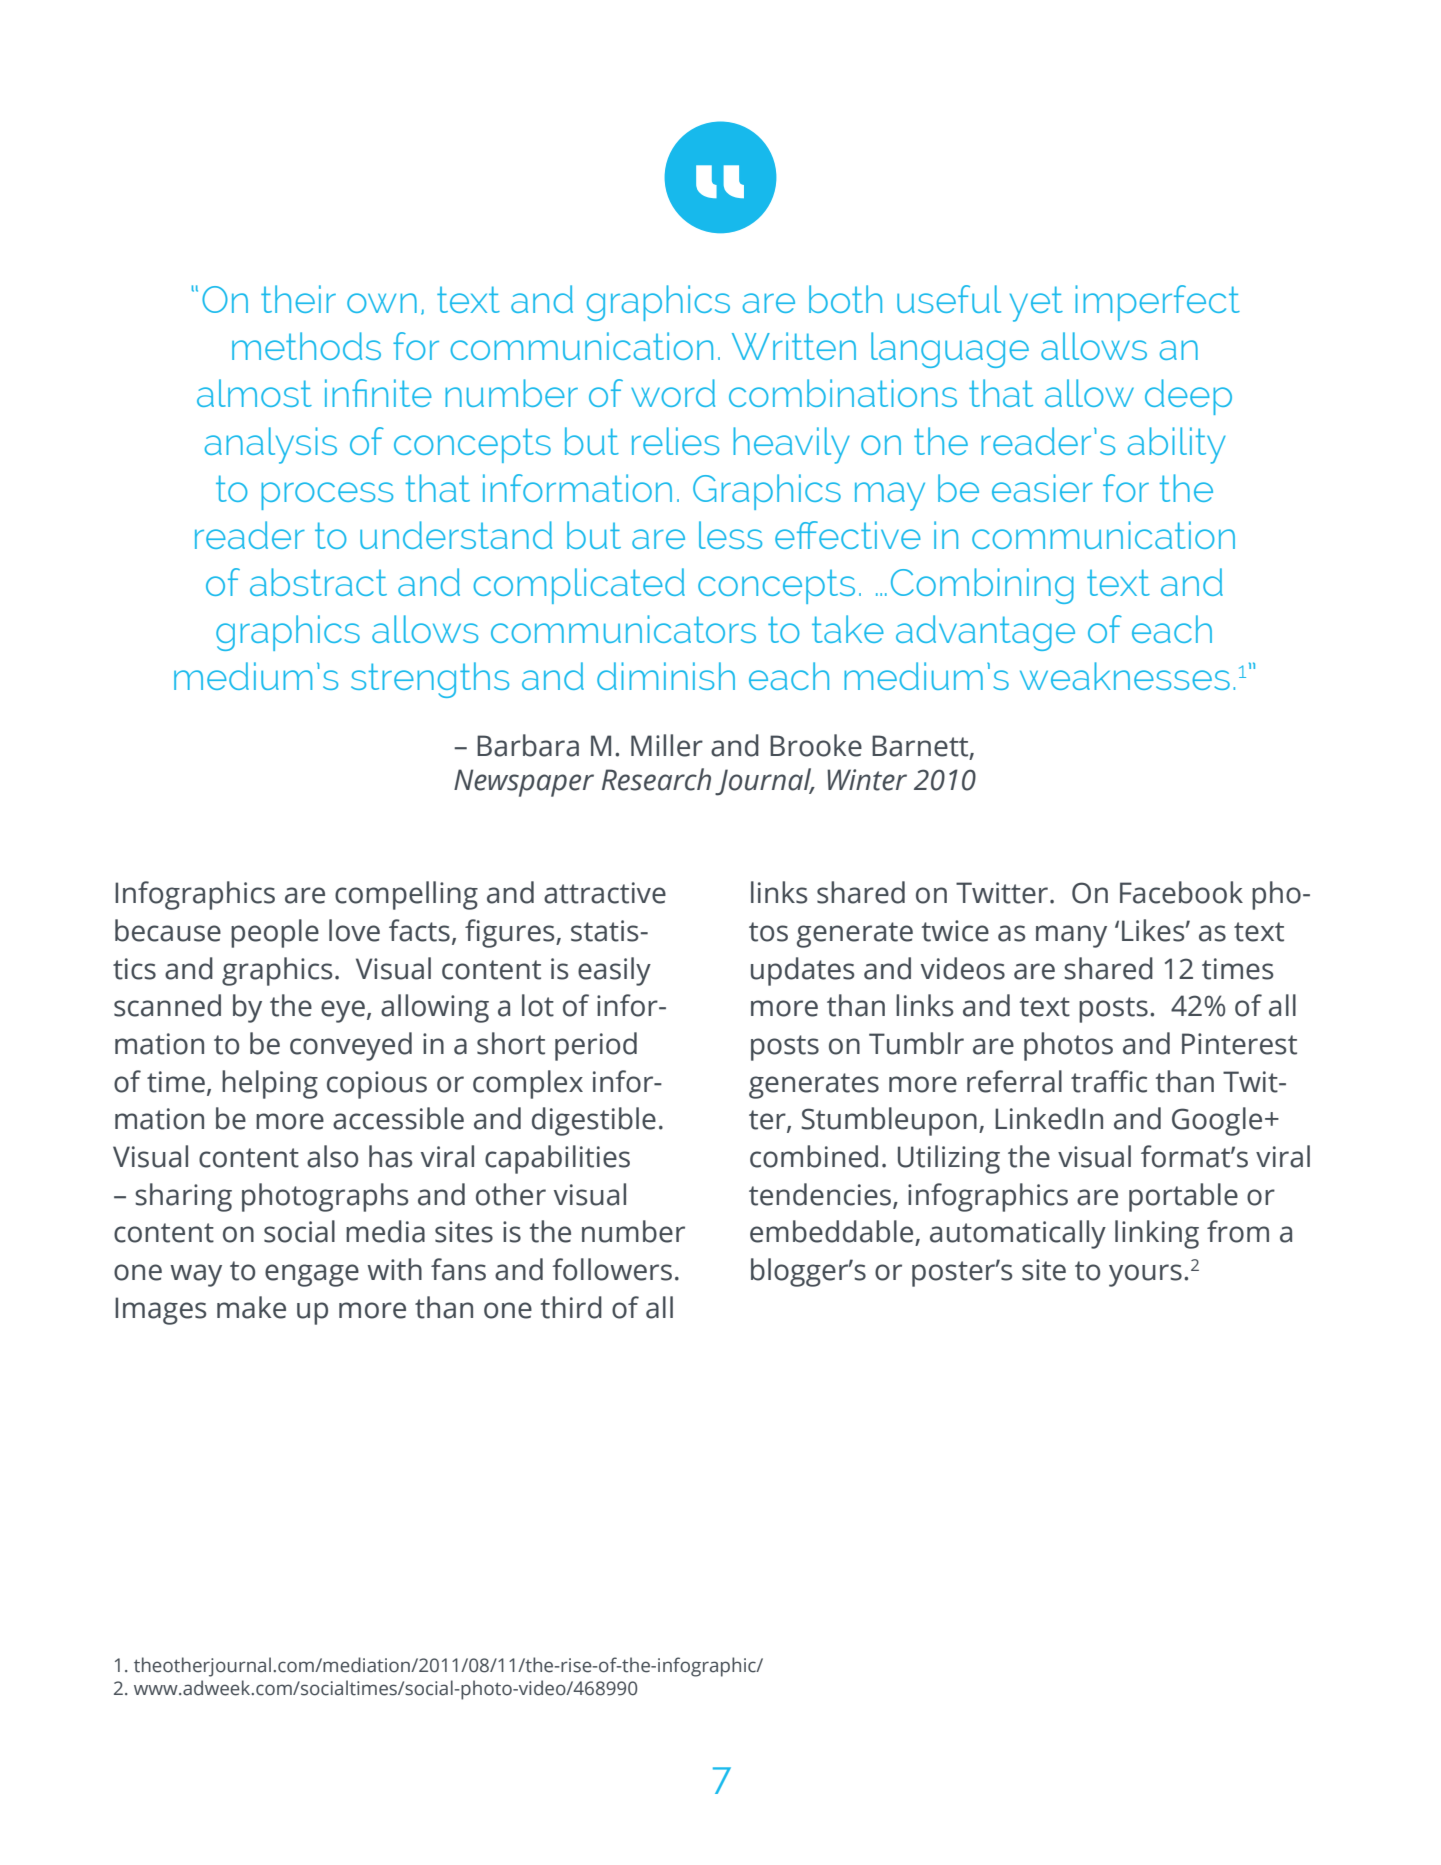 The image size is (1441, 1865). I want to click on Written, so click(794, 346).
